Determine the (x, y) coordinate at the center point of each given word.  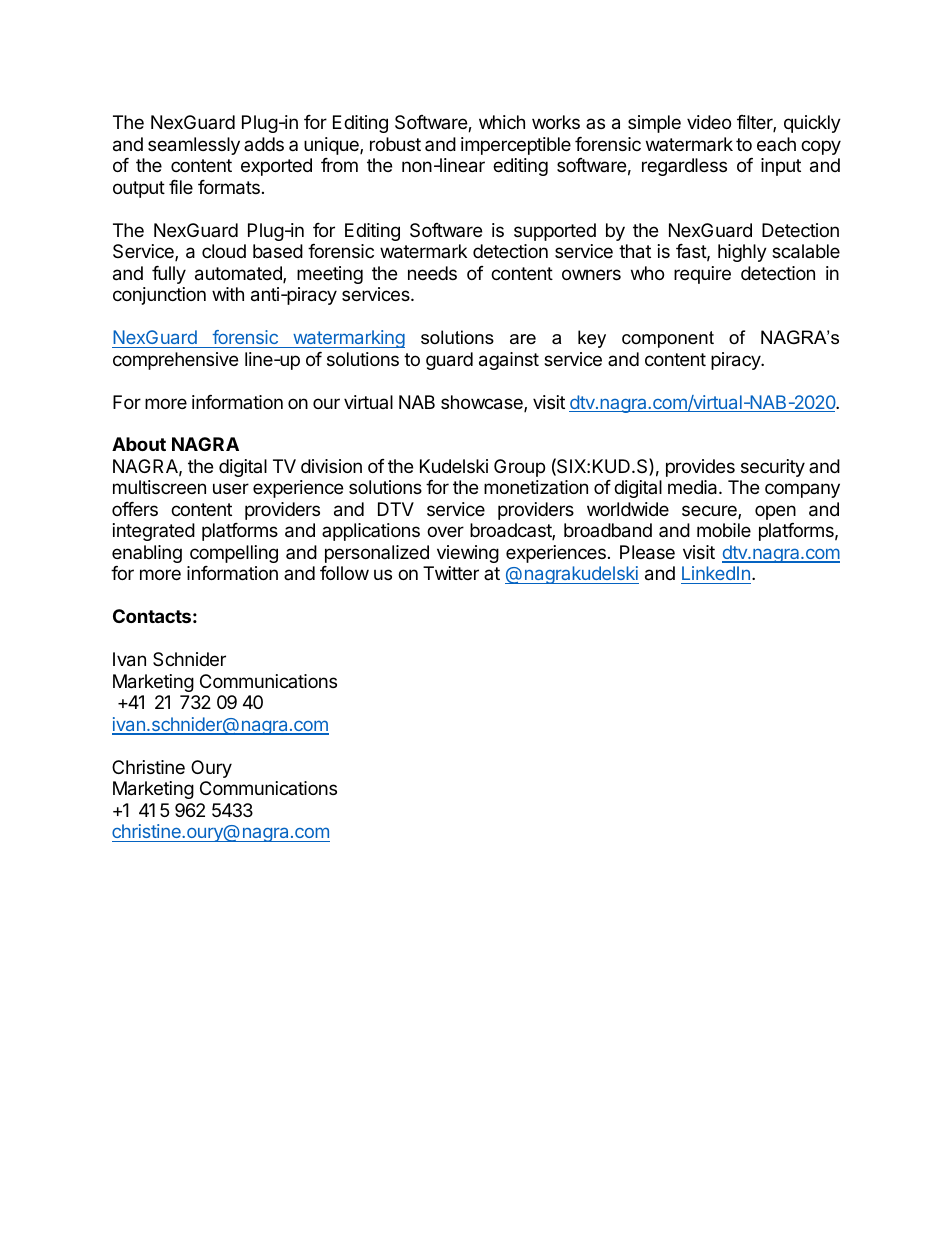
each (776, 144)
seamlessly (194, 146)
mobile (724, 530)
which (502, 122)
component (668, 339)
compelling (234, 554)
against (509, 361)
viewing (468, 554)
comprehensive (175, 361)
